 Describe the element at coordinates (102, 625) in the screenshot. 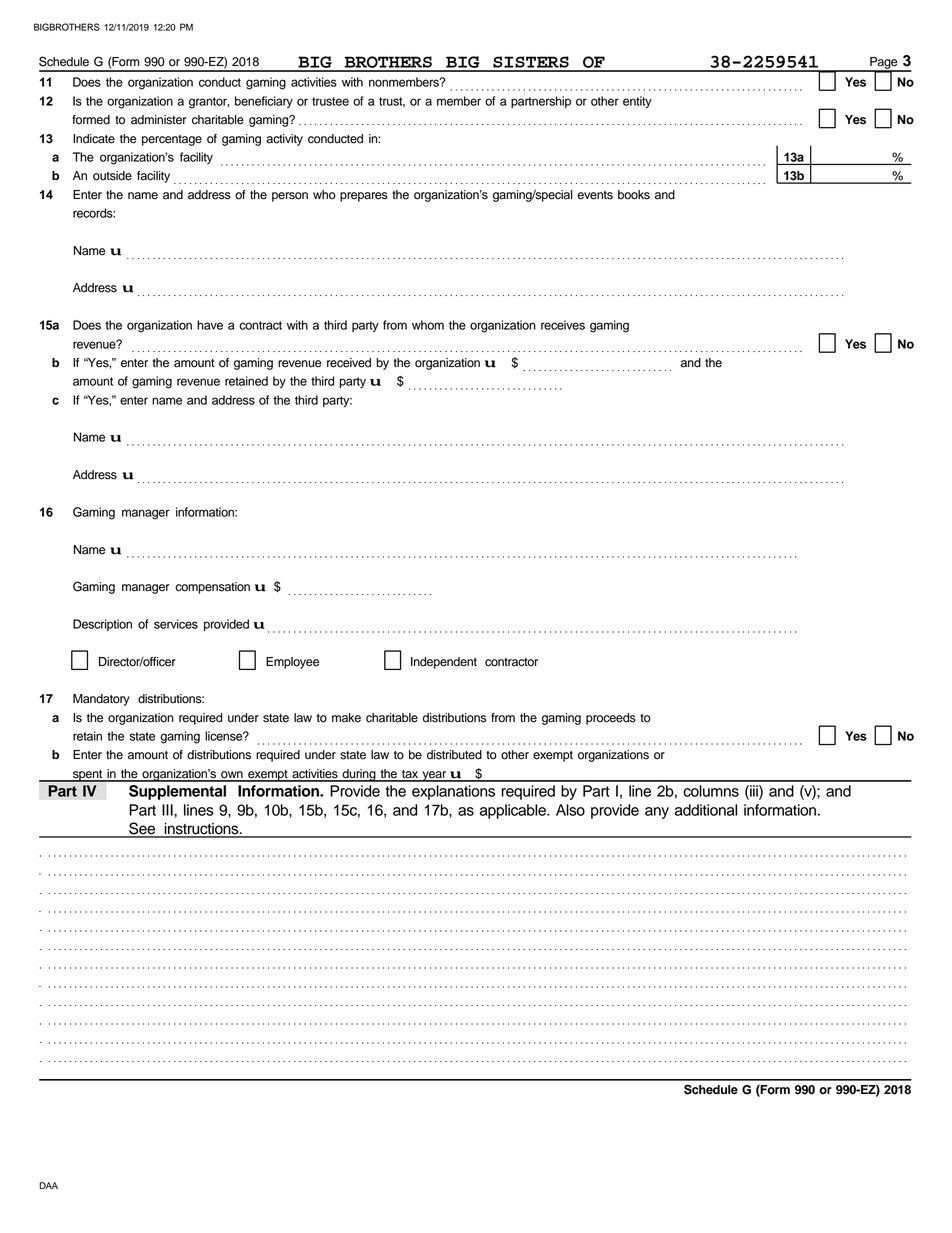

I see `Description` at that location.
